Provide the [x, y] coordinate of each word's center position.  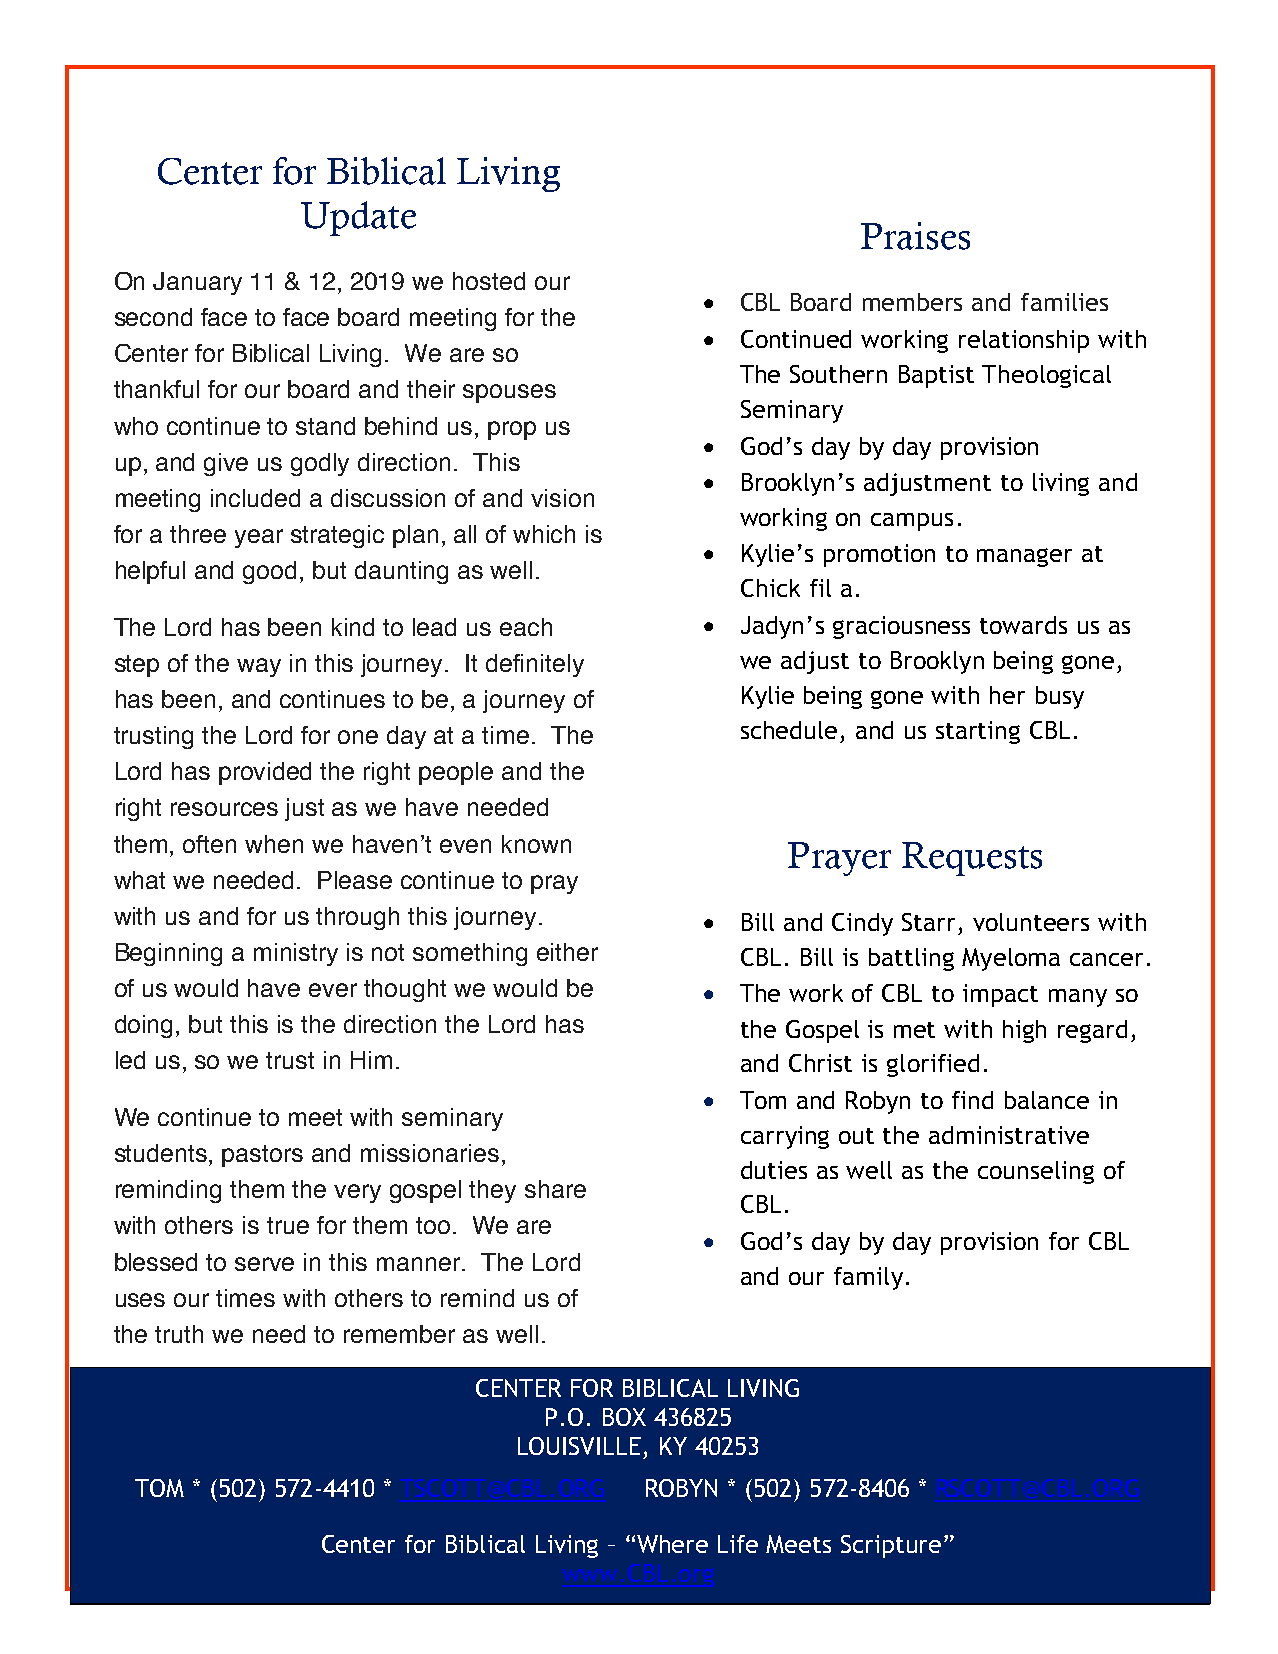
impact [1000, 995]
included [255, 498]
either [567, 952]
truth [179, 1334]
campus [912, 522]
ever [333, 990]
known [536, 844]
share [555, 1189]
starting [978, 732]
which [544, 534]
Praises [915, 236]
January [197, 283]
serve [264, 1264]
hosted [489, 281]
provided [265, 773]
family [868, 1278]
